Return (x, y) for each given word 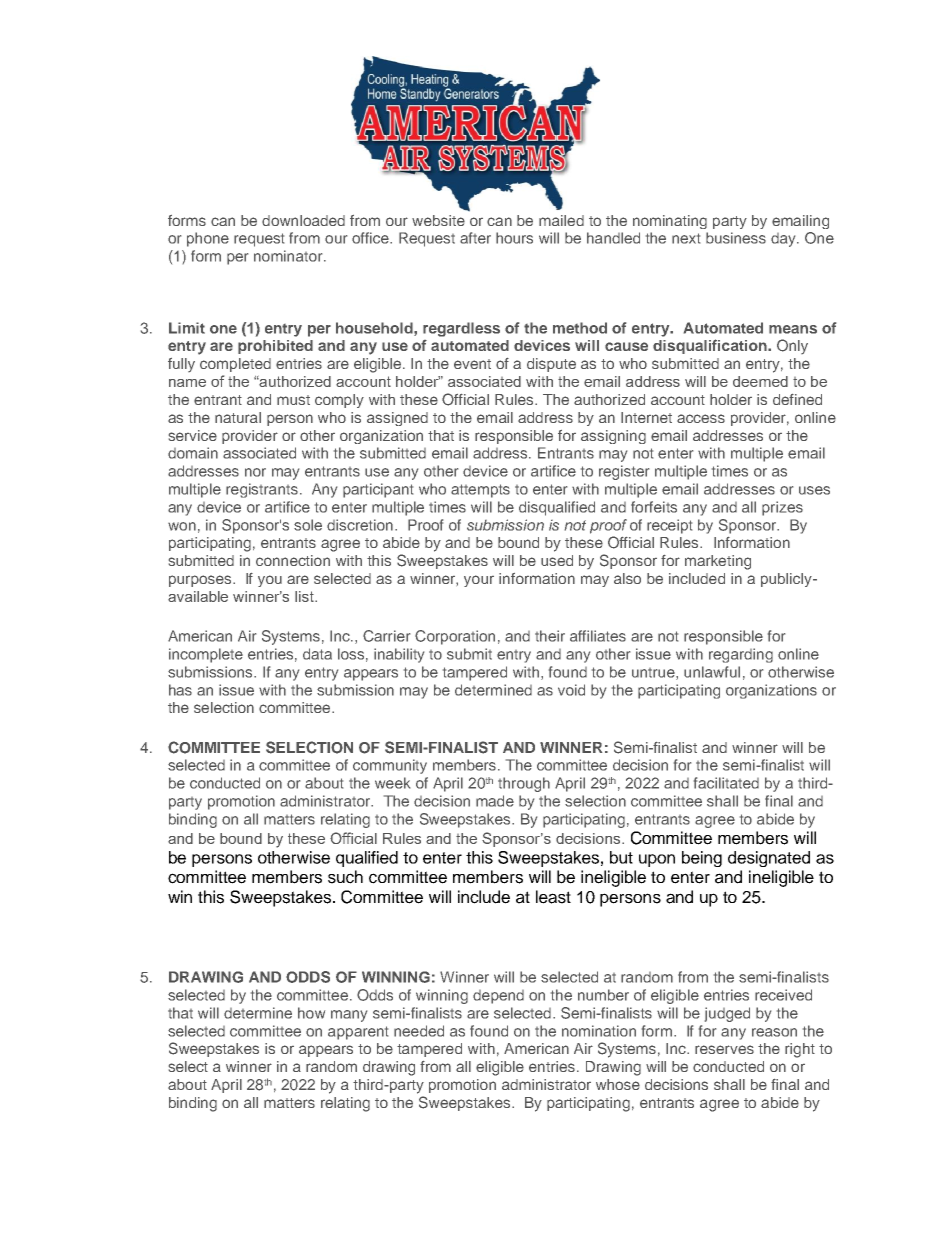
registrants (262, 490)
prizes (782, 508)
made (495, 801)
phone (208, 239)
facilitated (726, 783)
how (311, 1013)
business (736, 238)
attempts (480, 491)
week (392, 783)
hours (514, 238)
